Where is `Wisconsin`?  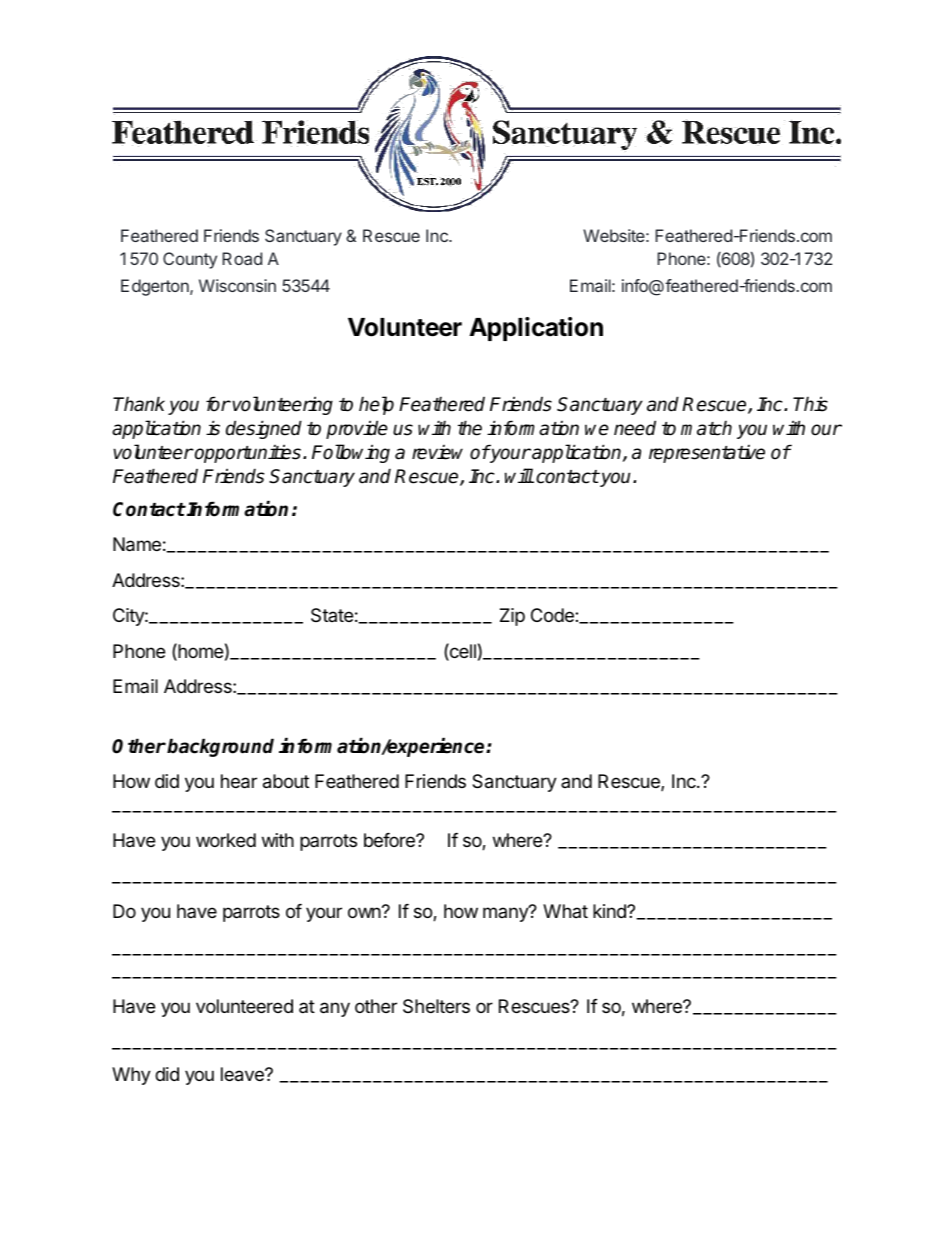
Wisconsin is located at coordinates (237, 285).
